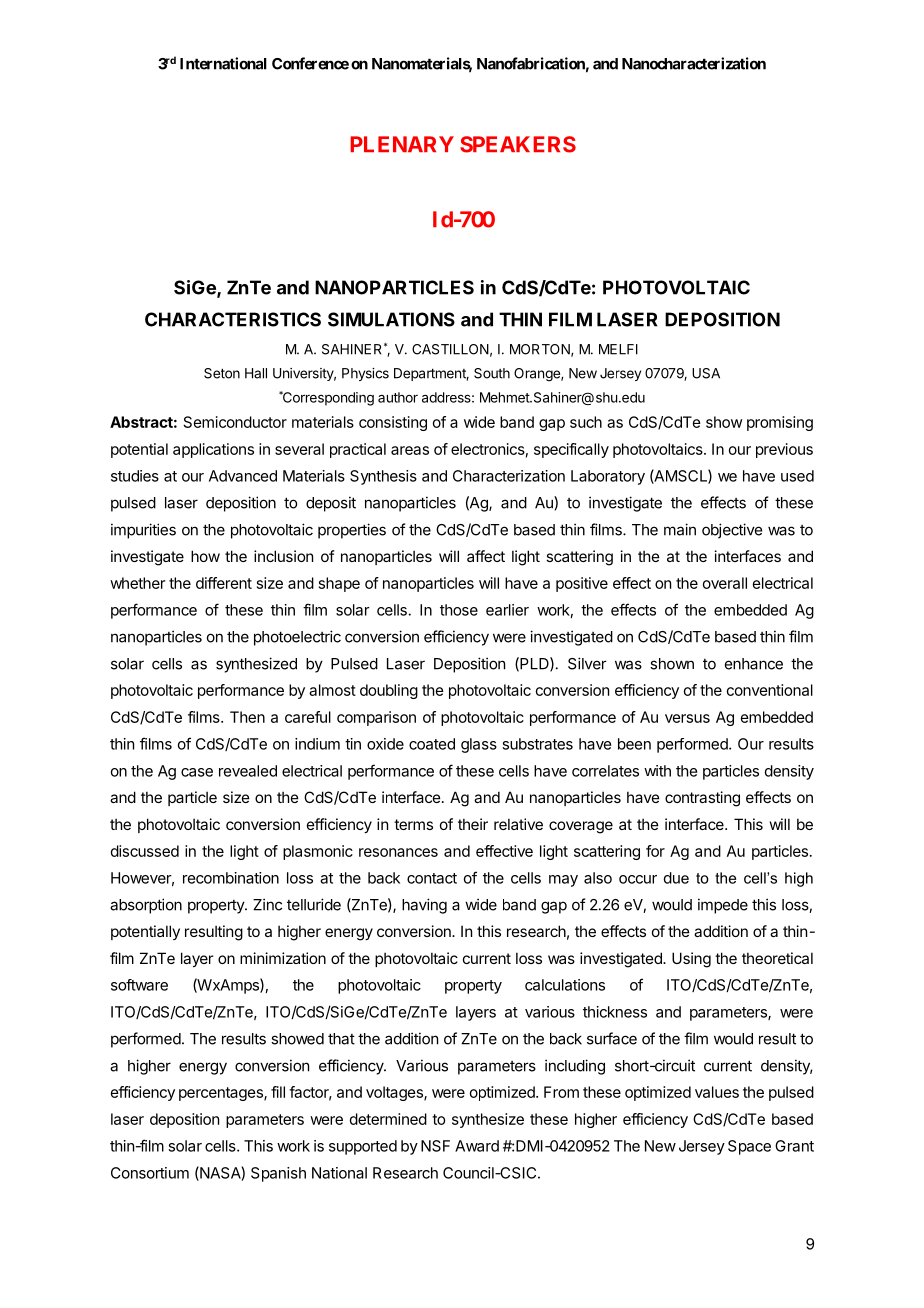 The image size is (924, 1308). Describe the element at coordinates (518, 144) in the screenshot. I see `SPEAKERS` at that location.
